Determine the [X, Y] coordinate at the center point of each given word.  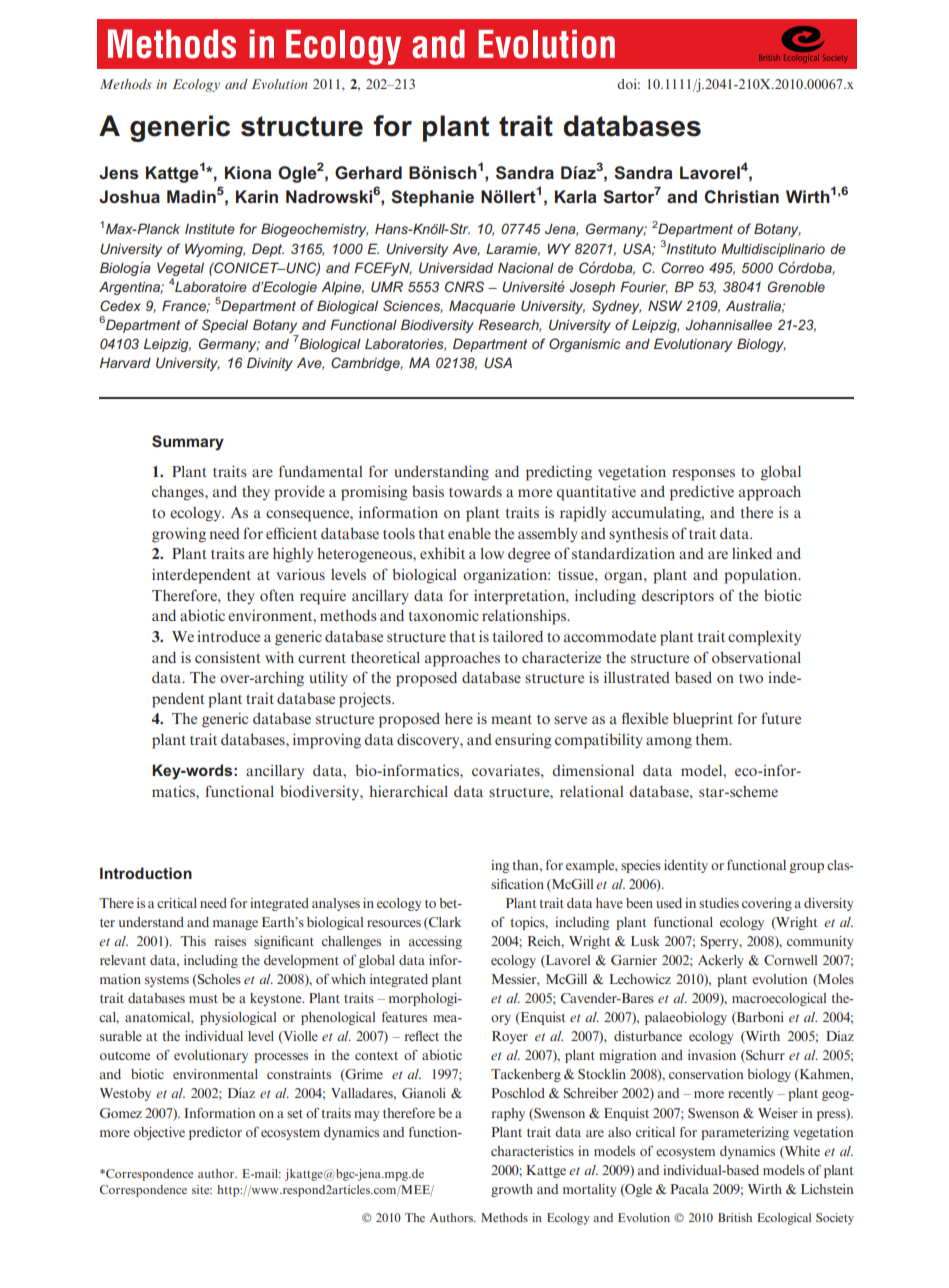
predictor [215, 1133]
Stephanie [432, 198]
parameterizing [745, 1133]
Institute [210, 229]
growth [512, 1190]
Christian [741, 197]
